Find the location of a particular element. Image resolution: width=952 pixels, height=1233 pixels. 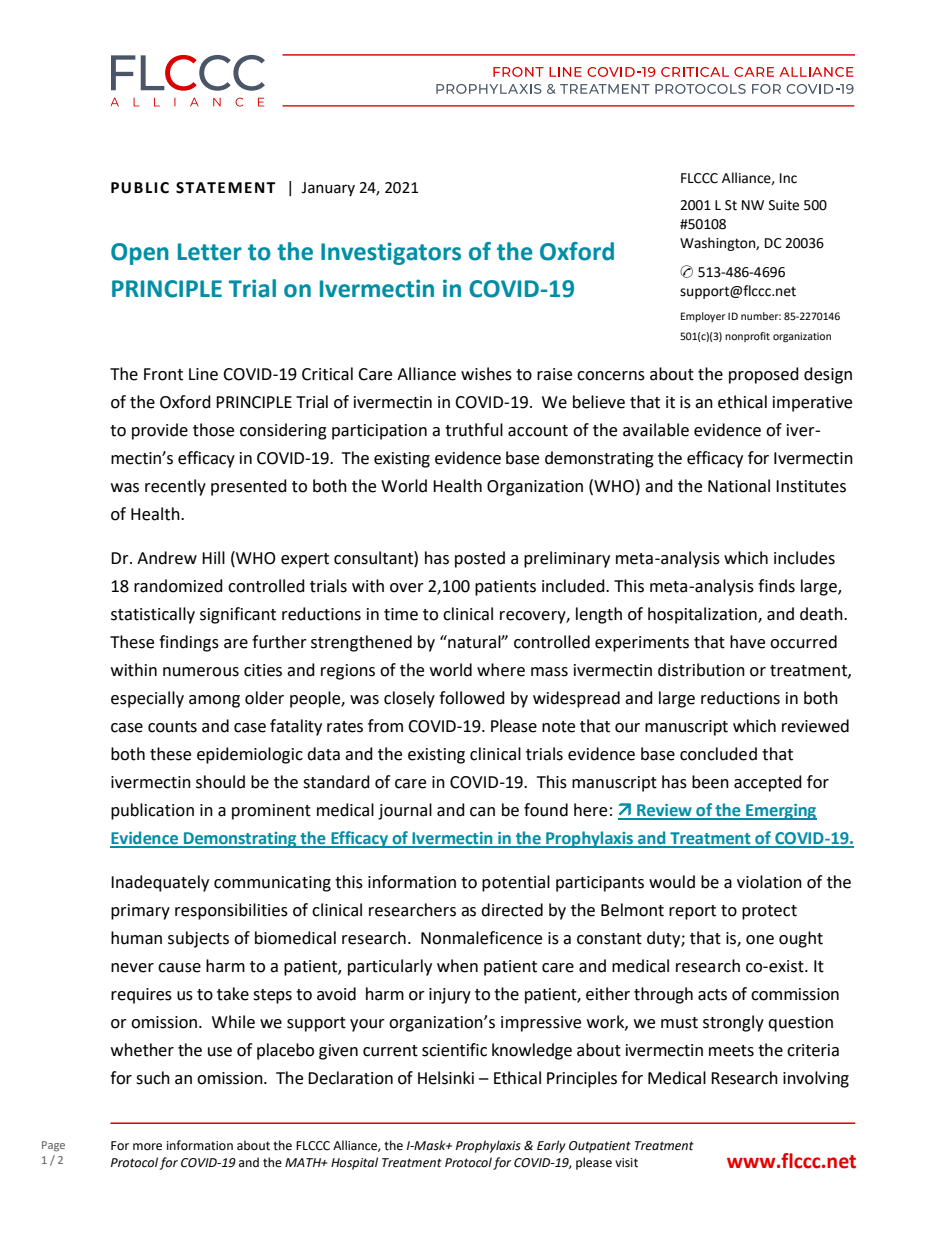

followed is located at coordinates (472, 698).
